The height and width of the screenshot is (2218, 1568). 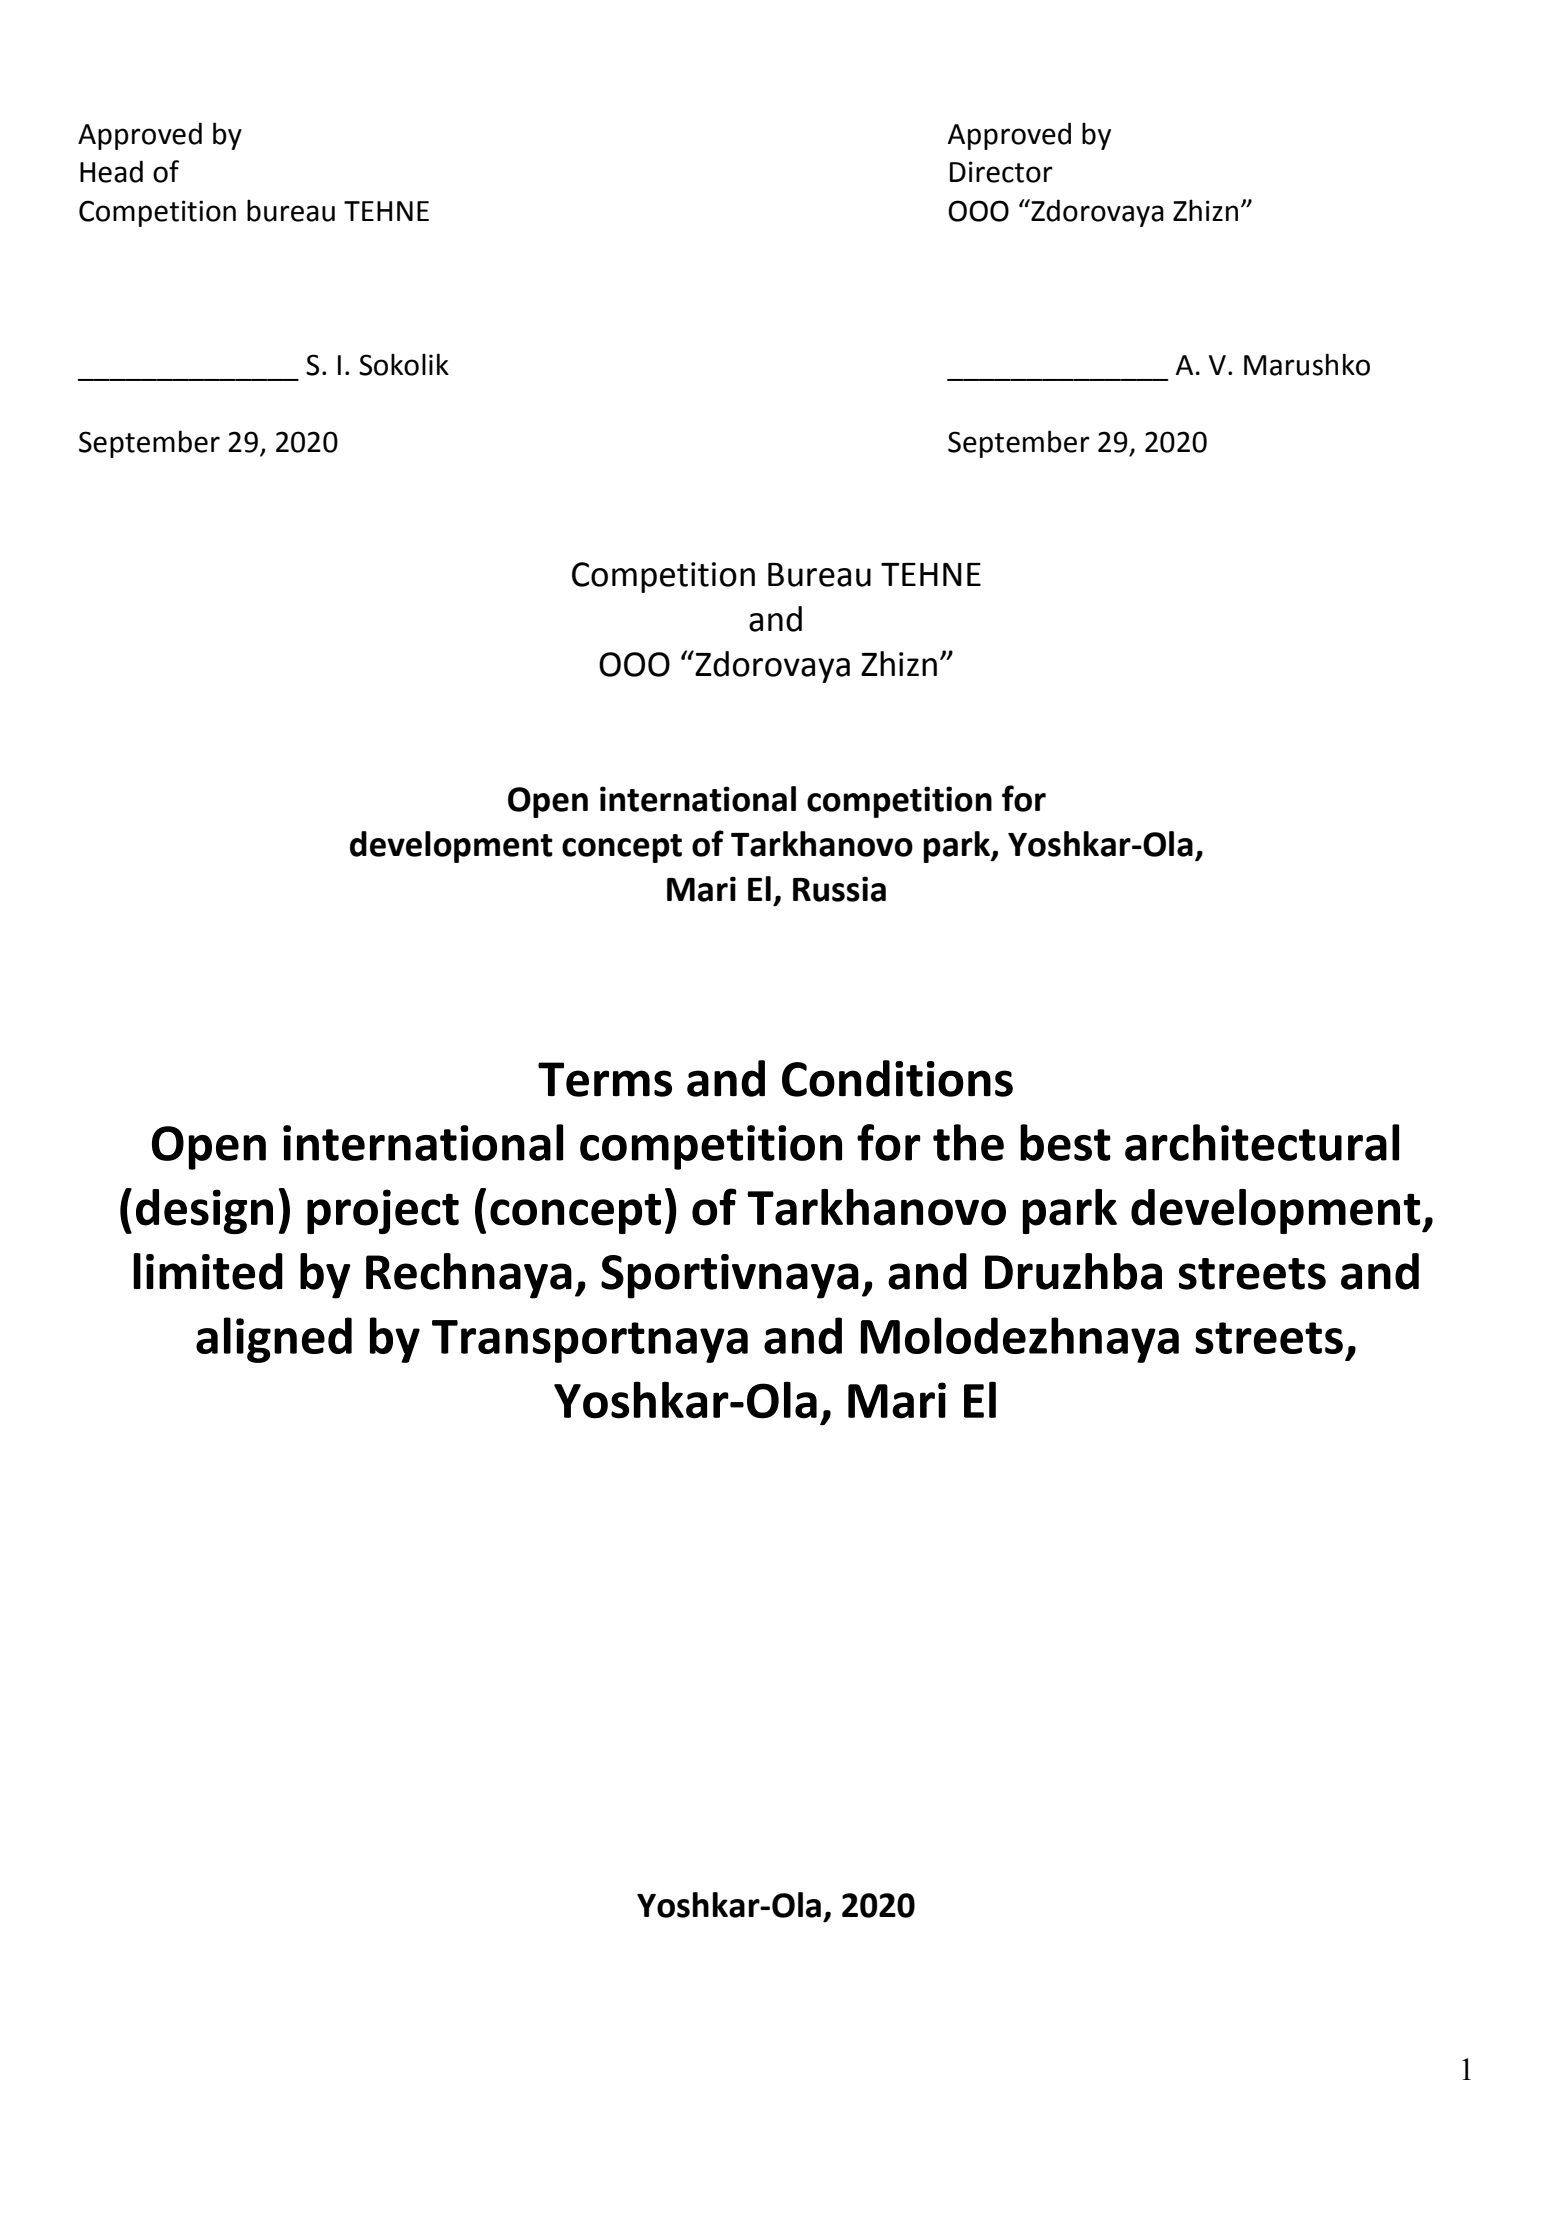 What do you see at coordinates (1262, 1142) in the screenshot?
I see `architectural` at bounding box center [1262, 1142].
